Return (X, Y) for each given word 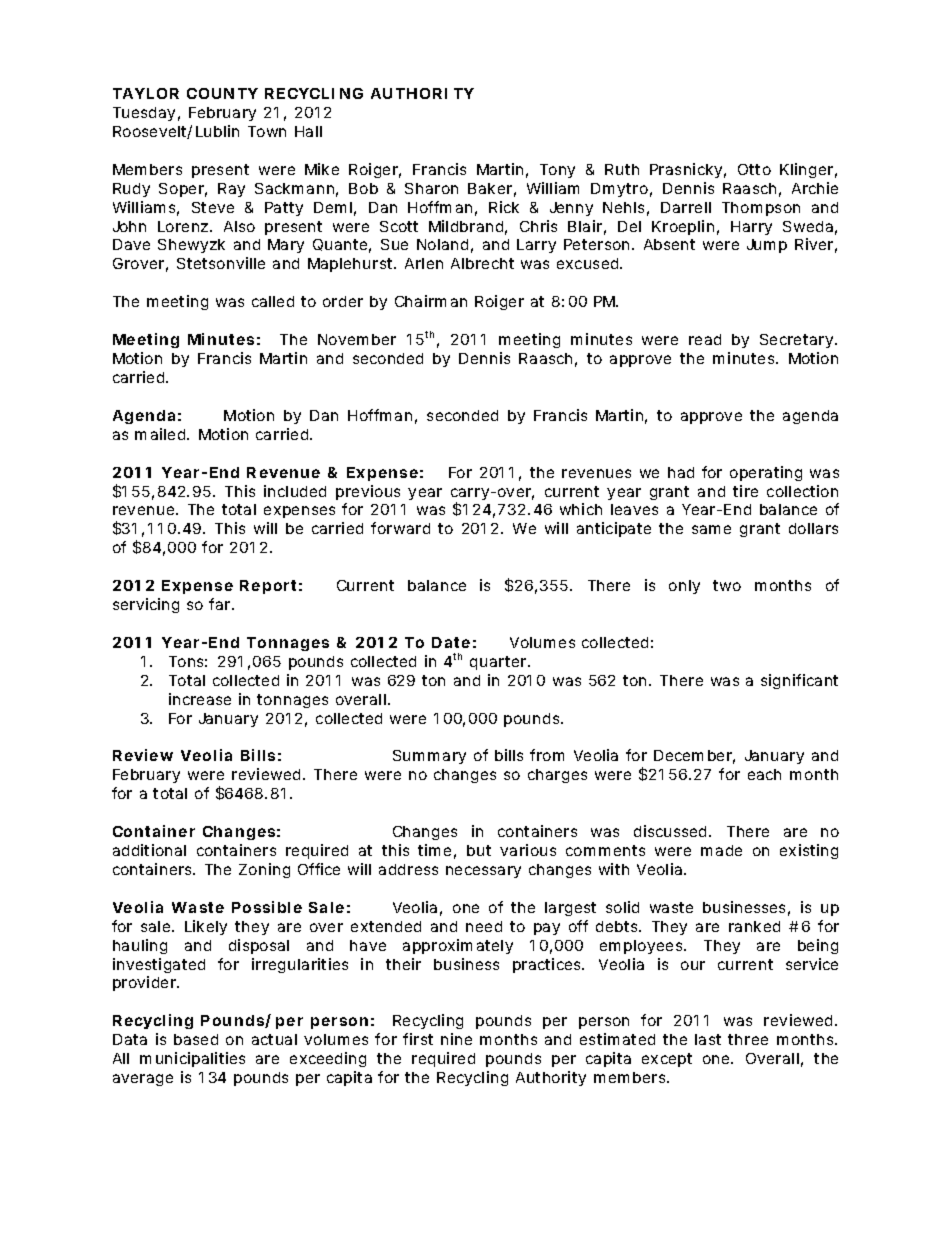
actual (274, 1039)
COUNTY (222, 93)
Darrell (686, 207)
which (581, 509)
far (221, 604)
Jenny (571, 209)
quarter (500, 663)
